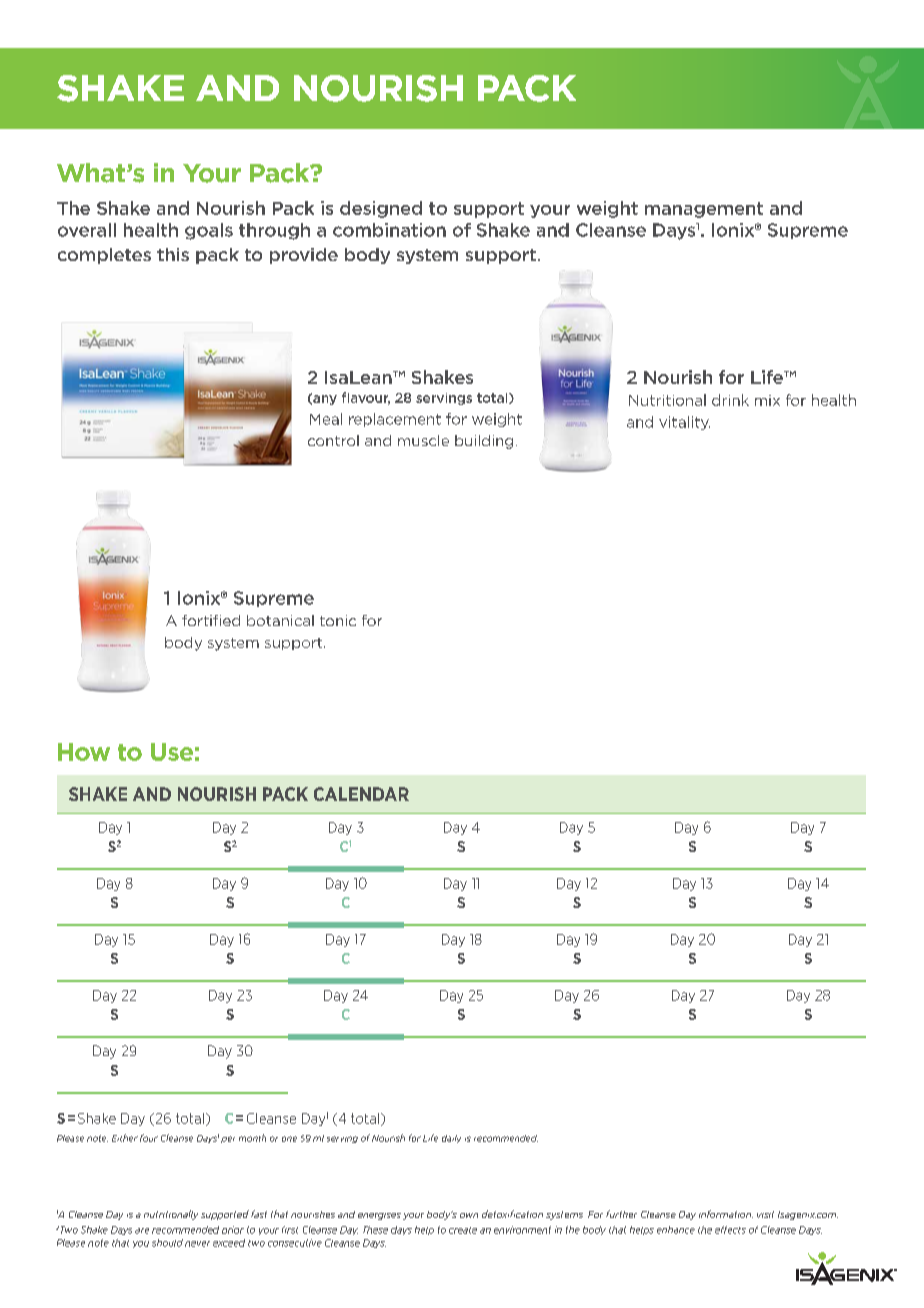  What do you see at coordinates (704, 210) in the screenshot?
I see `management` at bounding box center [704, 210].
